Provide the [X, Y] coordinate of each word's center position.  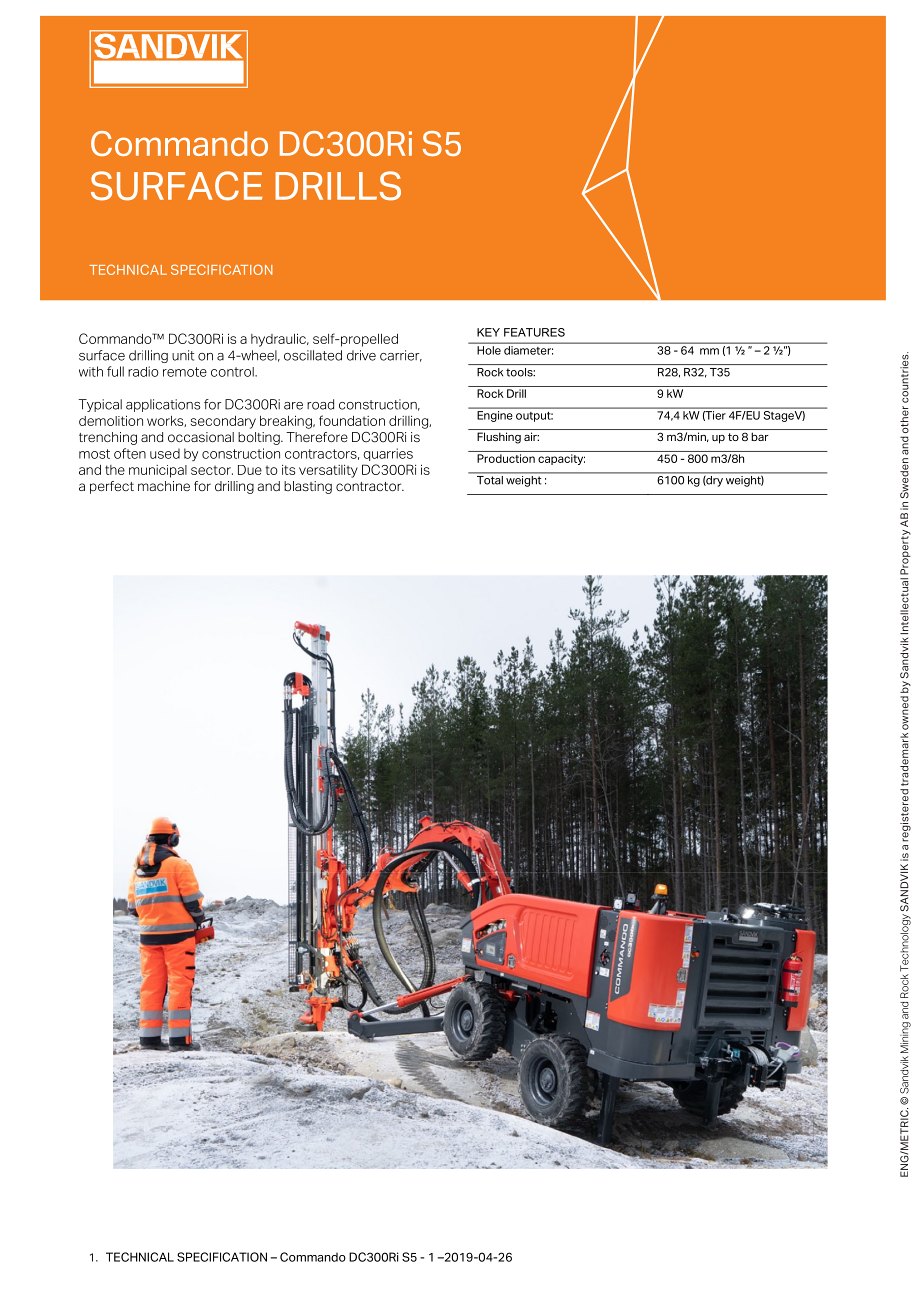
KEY [488, 332]
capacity [561, 459]
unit [183, 355]
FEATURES [534, 332]
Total [490, 480]
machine [164, 486]
